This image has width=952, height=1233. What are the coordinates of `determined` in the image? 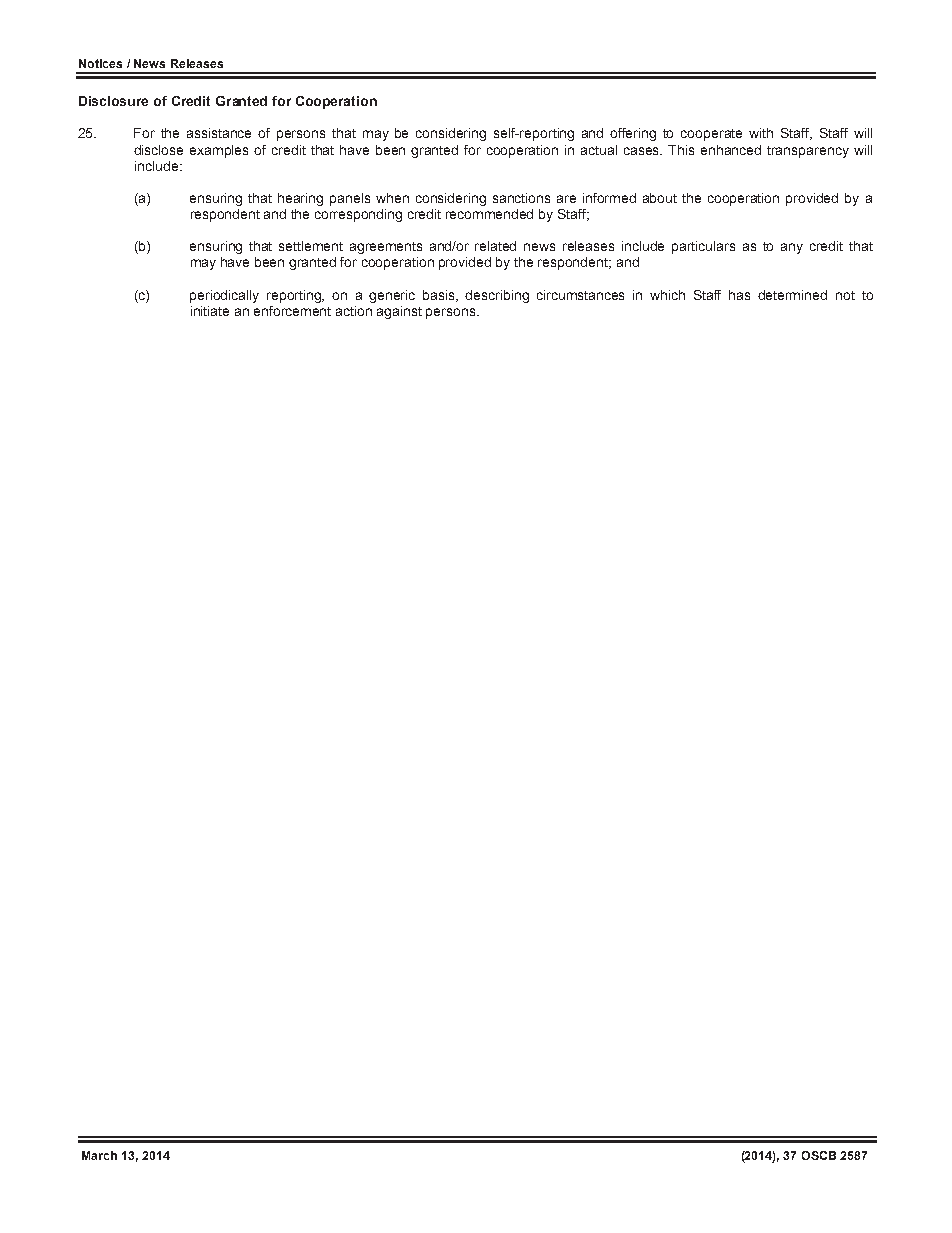 It's located at (792, 295).
